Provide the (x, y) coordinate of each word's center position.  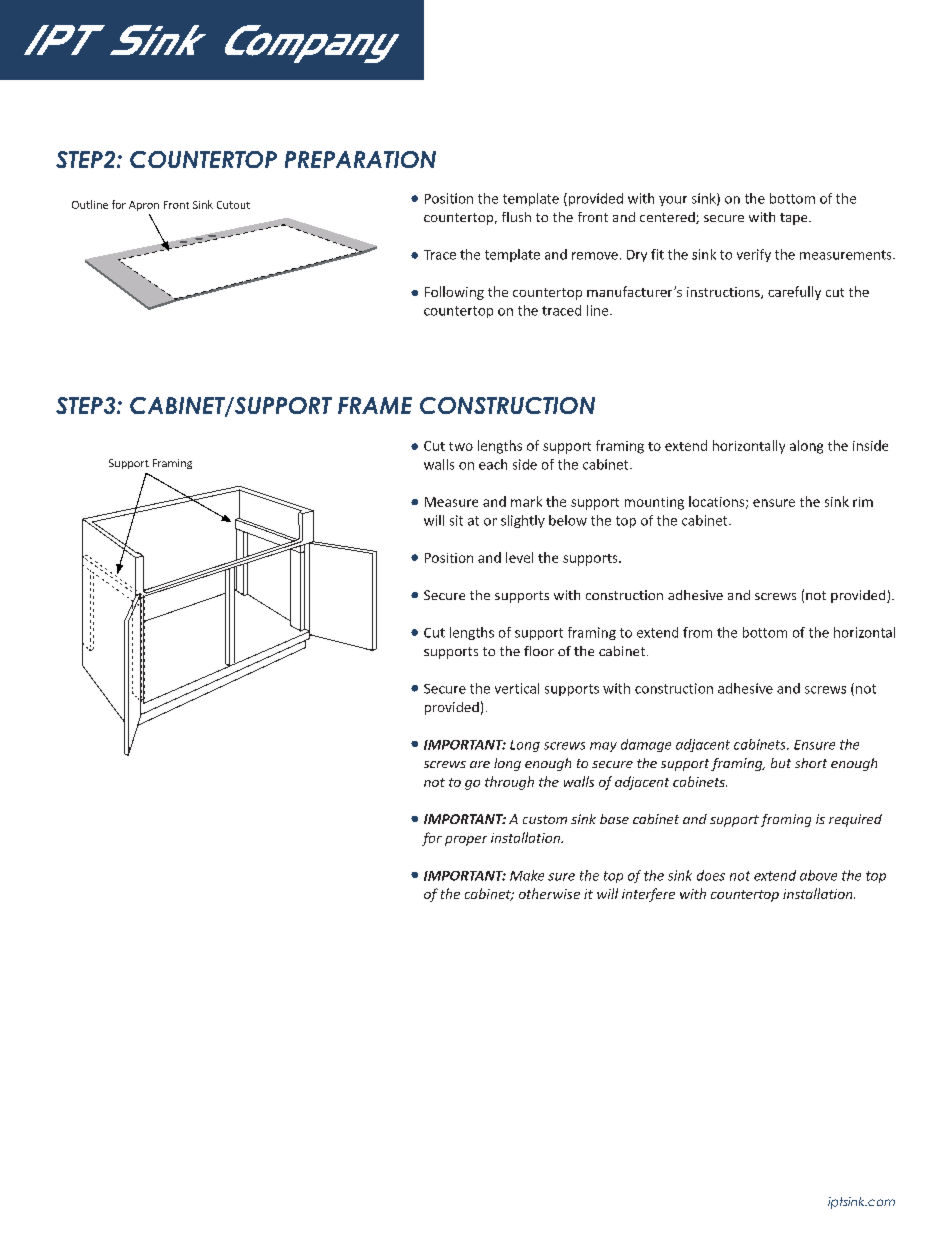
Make (527, 875)
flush (516, 217)
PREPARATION (360, 159)
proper (466, 841)
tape (795, 219)
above (818, 875)
